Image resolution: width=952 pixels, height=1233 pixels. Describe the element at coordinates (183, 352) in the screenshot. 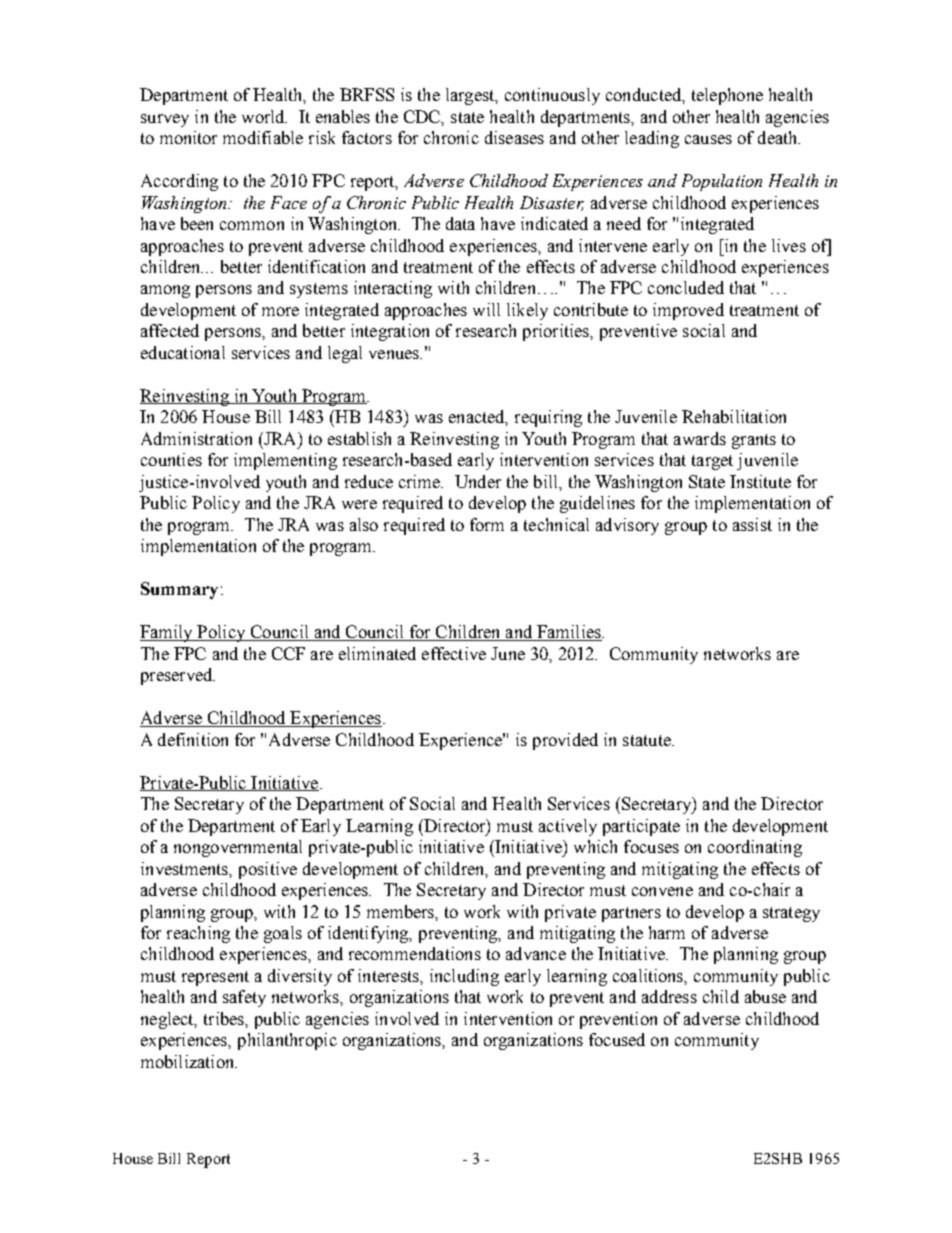

I see `educational` at that location.
